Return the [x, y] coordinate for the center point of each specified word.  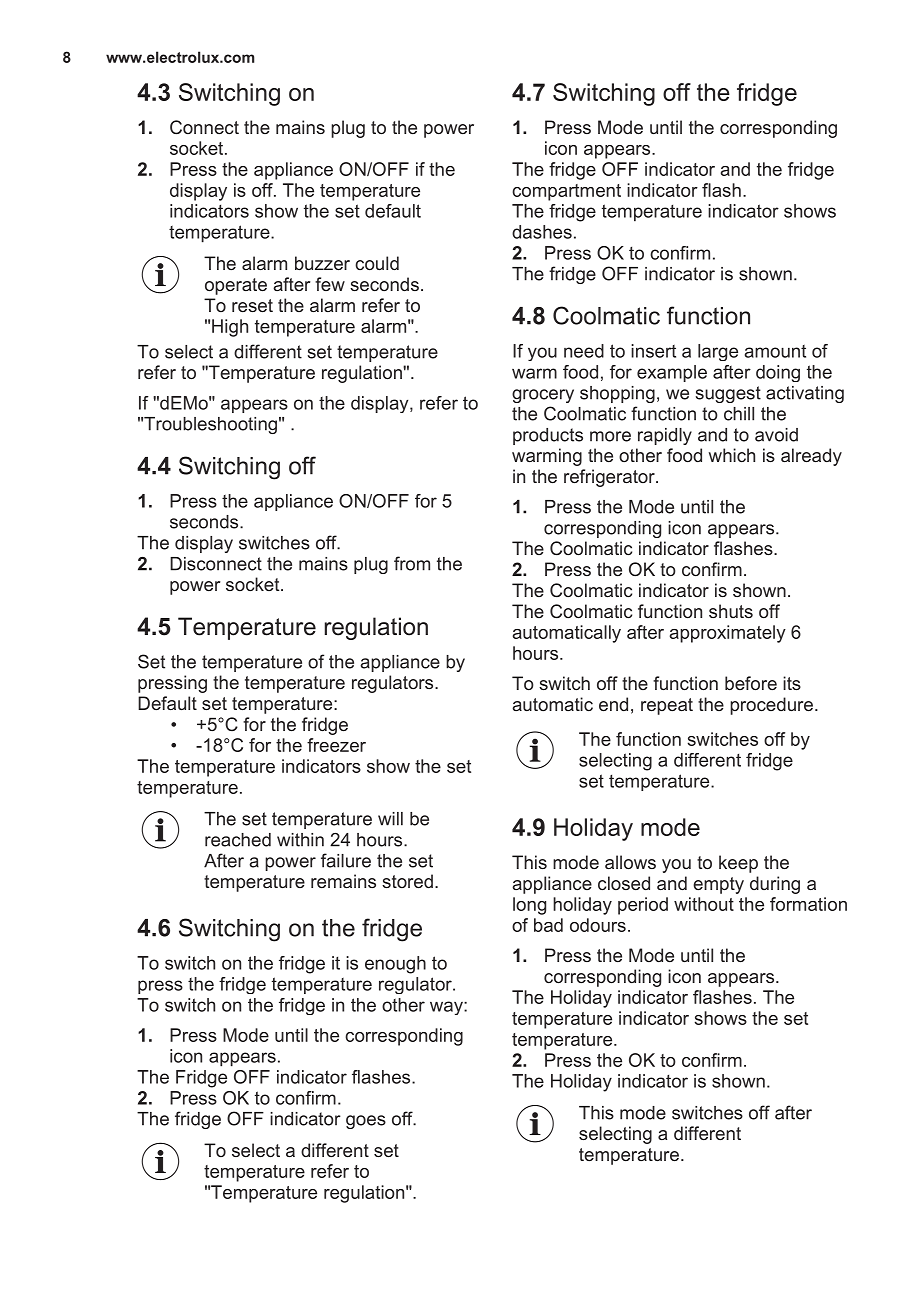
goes [366, 1122]
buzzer [322, 263]
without [704, 904]
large [718, 352]
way [447, 1008]
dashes [542, 232]
